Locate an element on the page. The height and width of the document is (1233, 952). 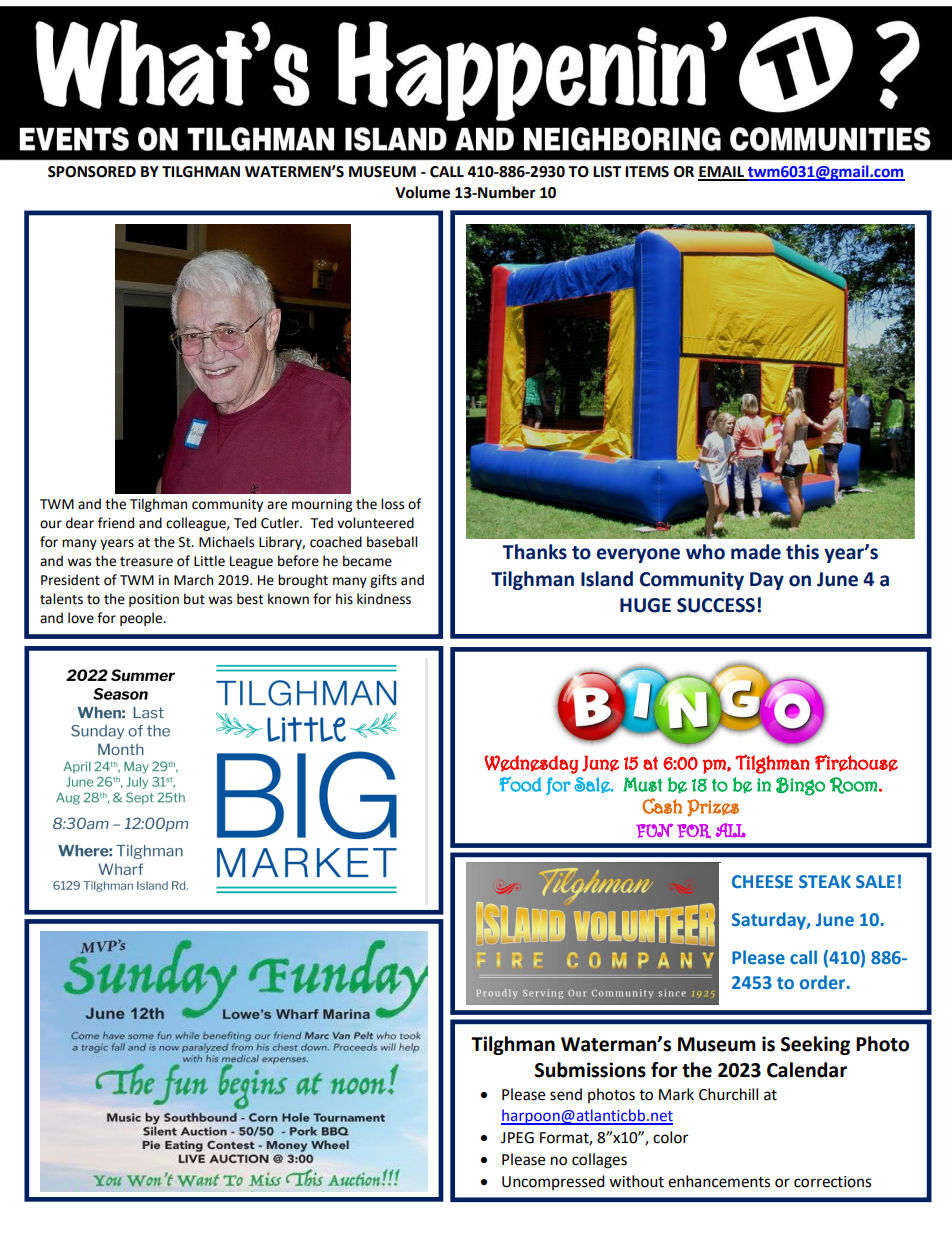
SPONSORED is located at coordinates (92, 172).
